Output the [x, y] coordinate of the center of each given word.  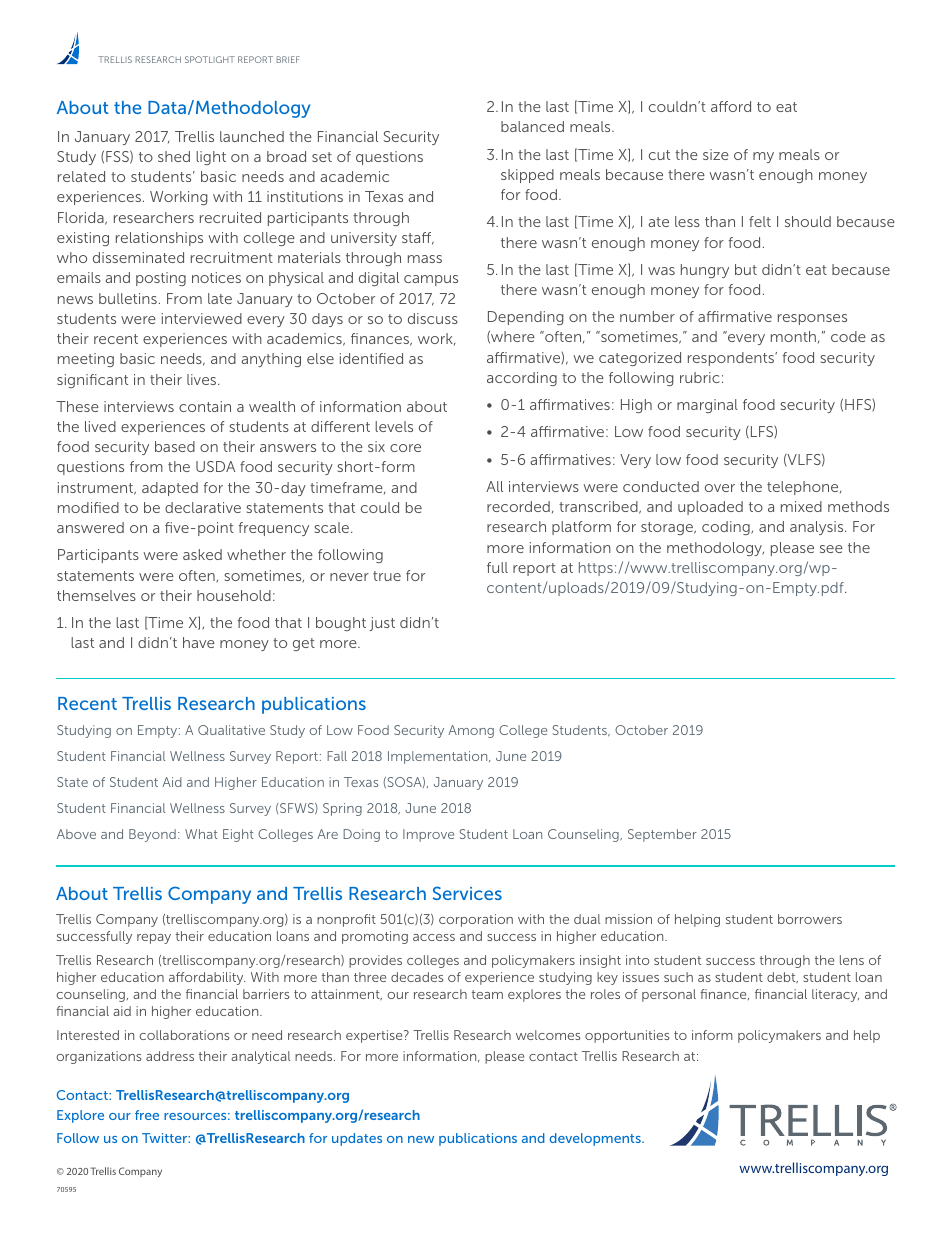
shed [174, 156]
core [405, 448]
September [662, 835]
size [716, 154]
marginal [707, 406]
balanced [532, 126]
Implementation [439, 757]
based [175, 446]
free [147, 1115]
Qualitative [231, 730]
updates [357, 1139]
